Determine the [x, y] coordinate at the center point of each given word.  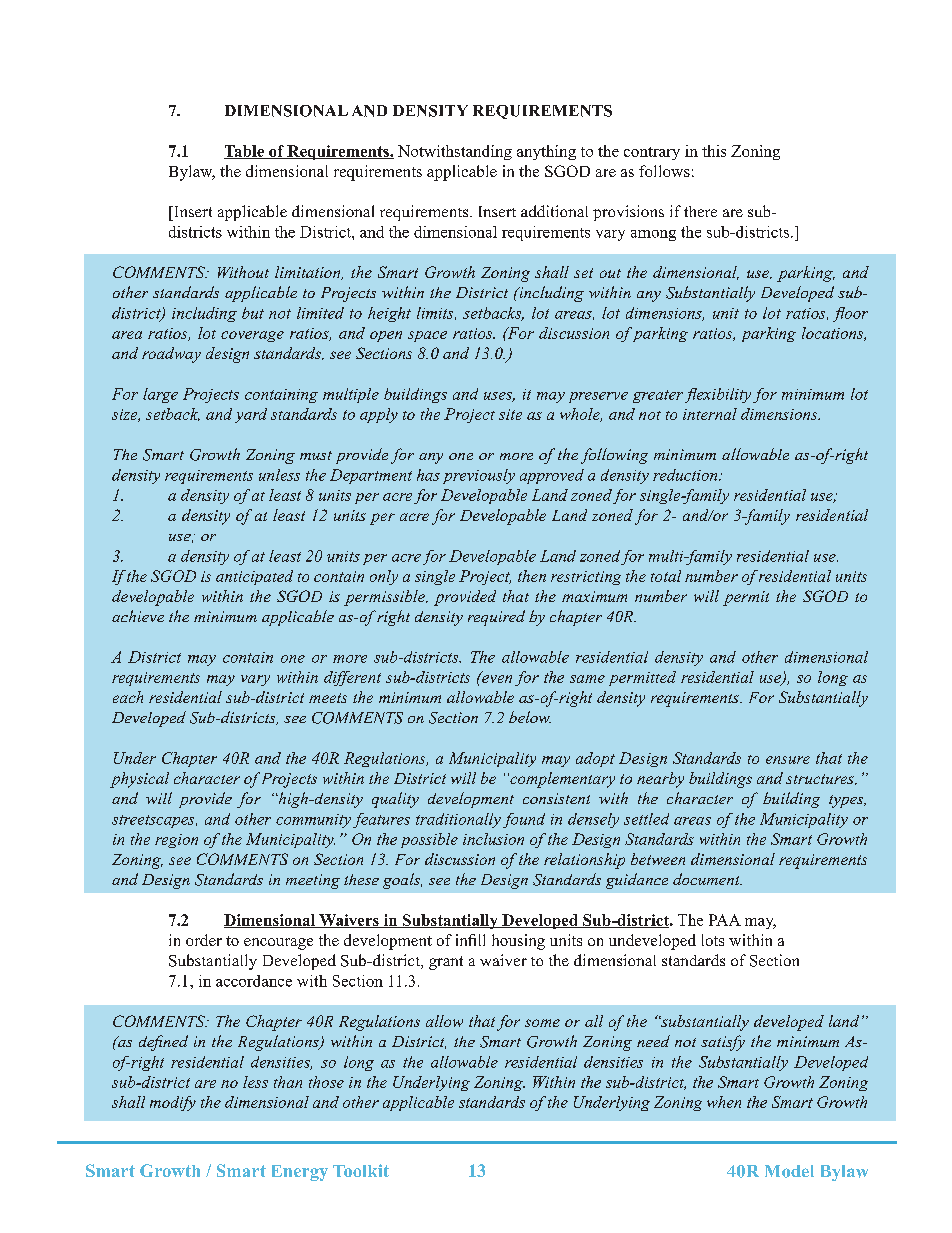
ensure [788, 760]
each [128, 697]
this [714, 151]
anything [546, 152]
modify [173, 1103]
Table [245, 152]
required [496, 618]
